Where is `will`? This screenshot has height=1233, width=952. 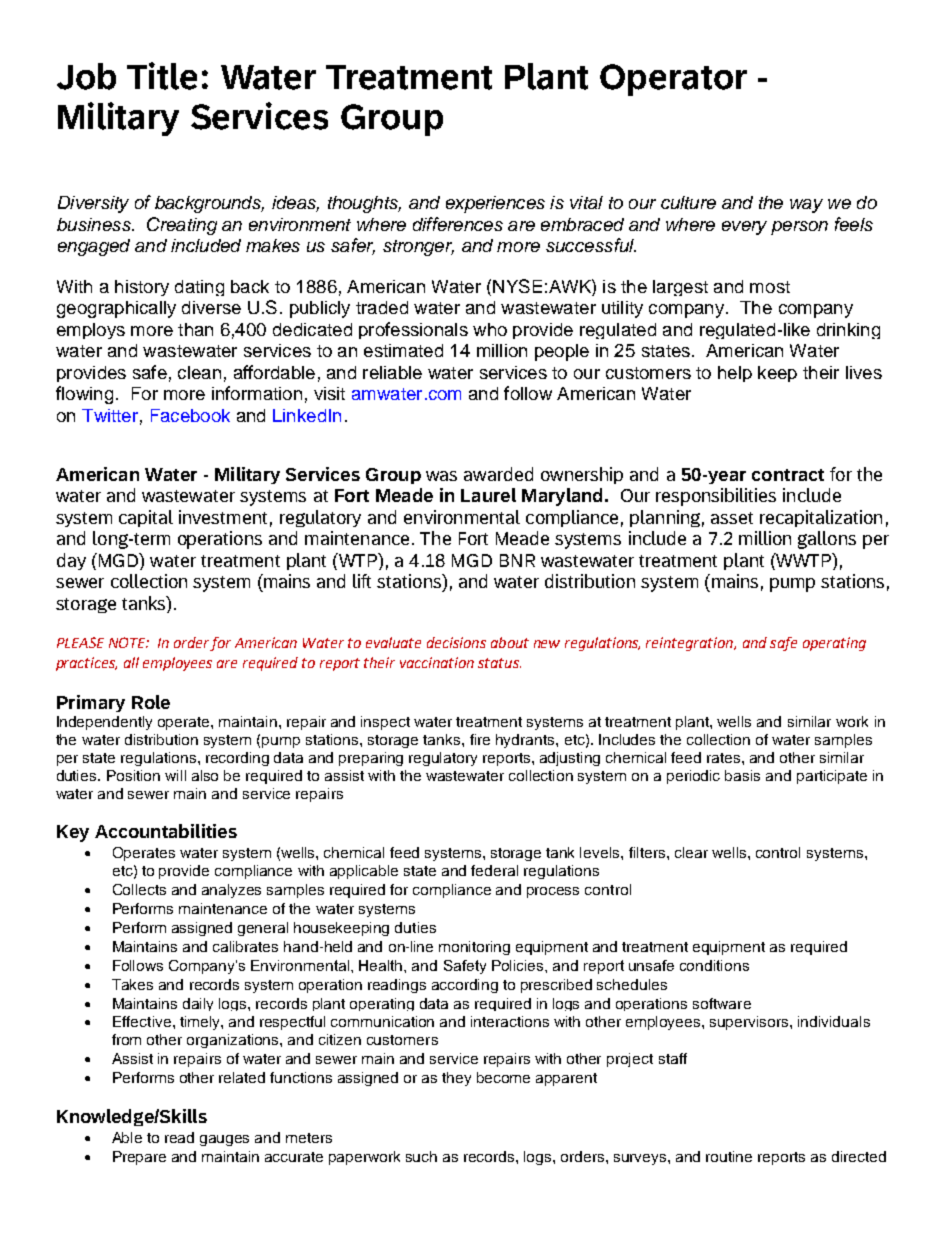 will is located at coordinates (175, 775).
